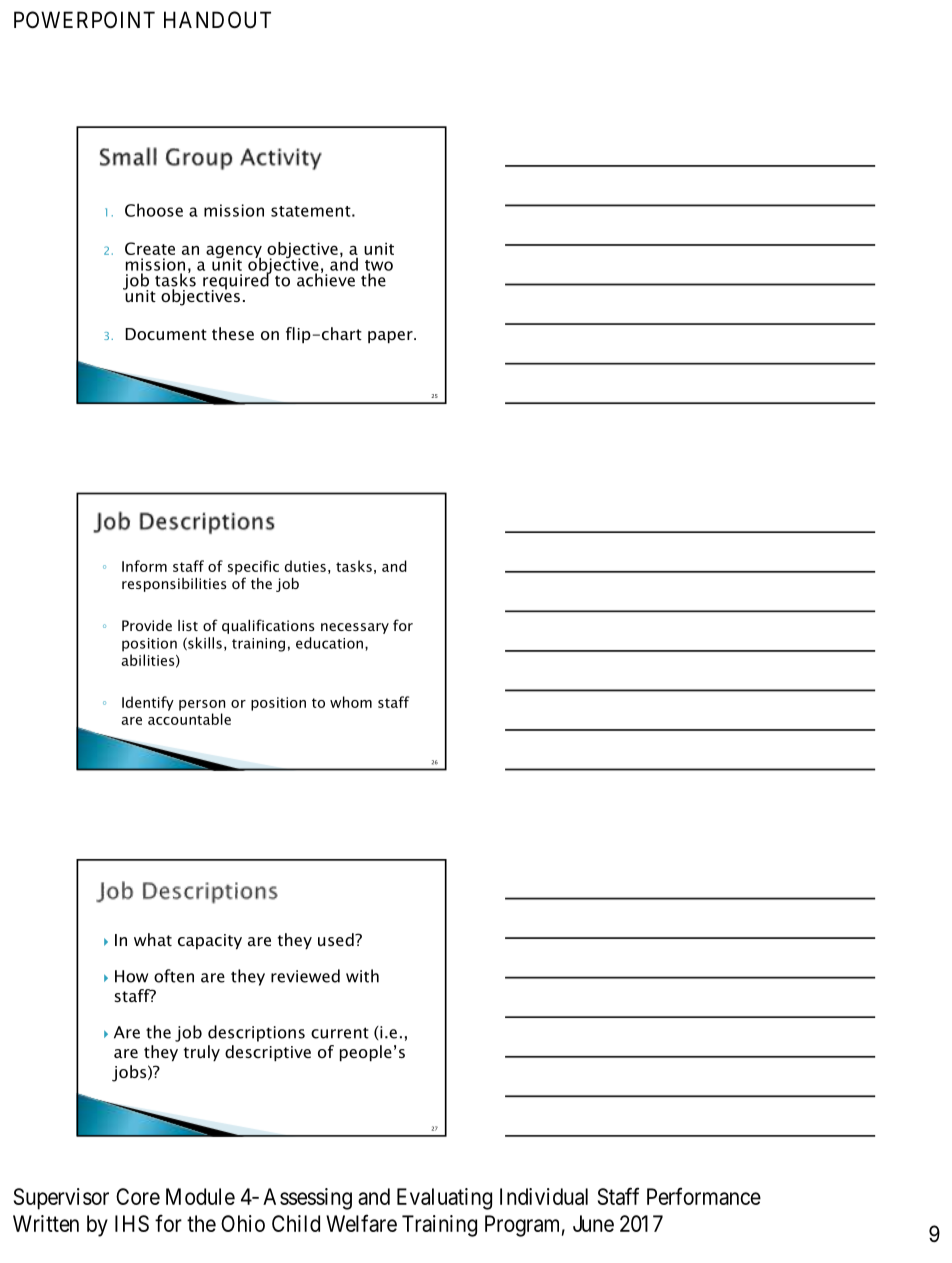 This screenshot has width=952, height=1263. What do you see at coordinates (84, 20) in the screenshot?
I see `POWERPOINT` at bounding box center [84, 20].
